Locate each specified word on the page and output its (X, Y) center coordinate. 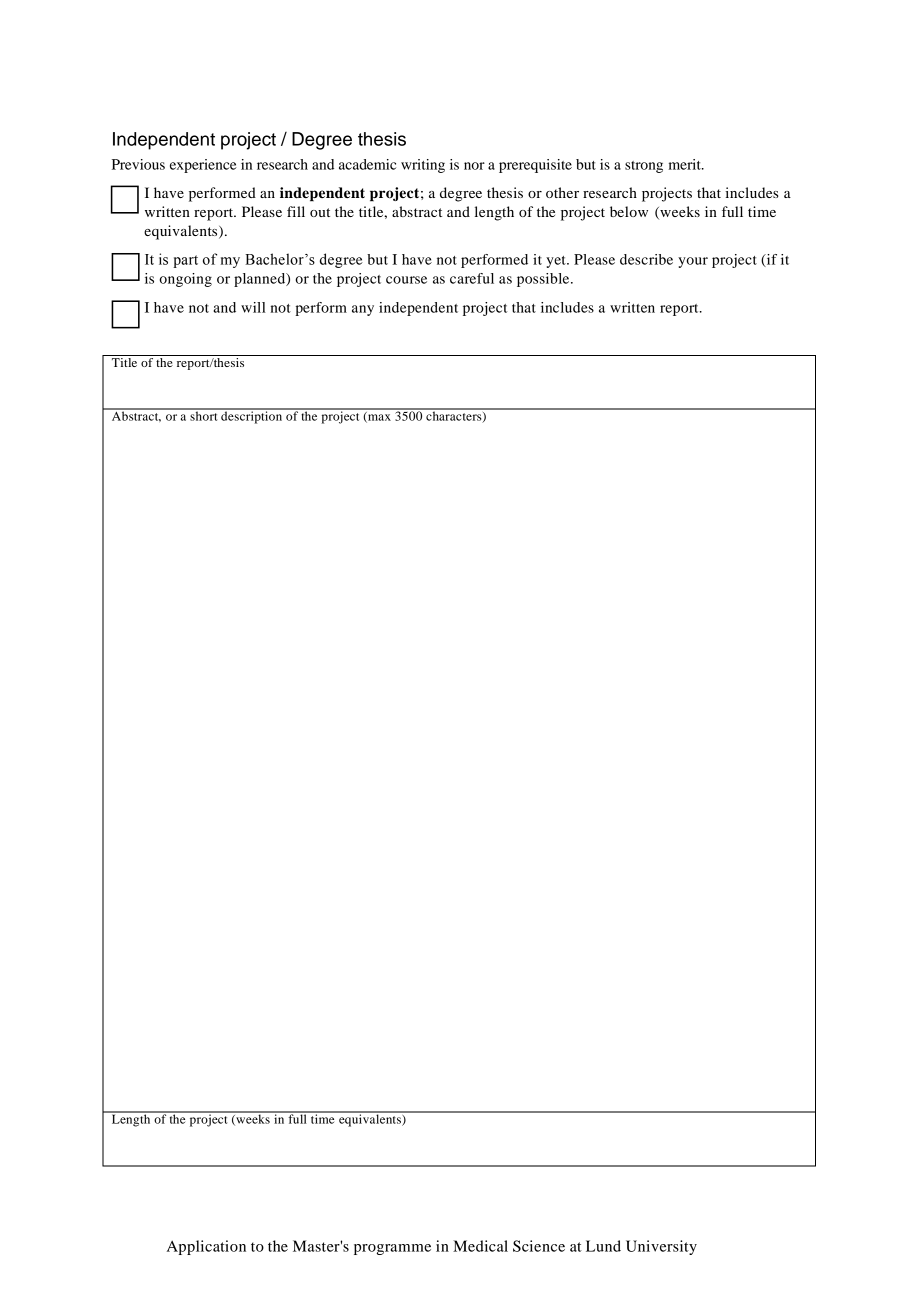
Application (206, 1247)
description (252, 416)
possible (544, 280)
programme (392, 1249)
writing (423, 166)
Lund (603, 1246)
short (204, 415)
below (629, 211)
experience (203, 166)
